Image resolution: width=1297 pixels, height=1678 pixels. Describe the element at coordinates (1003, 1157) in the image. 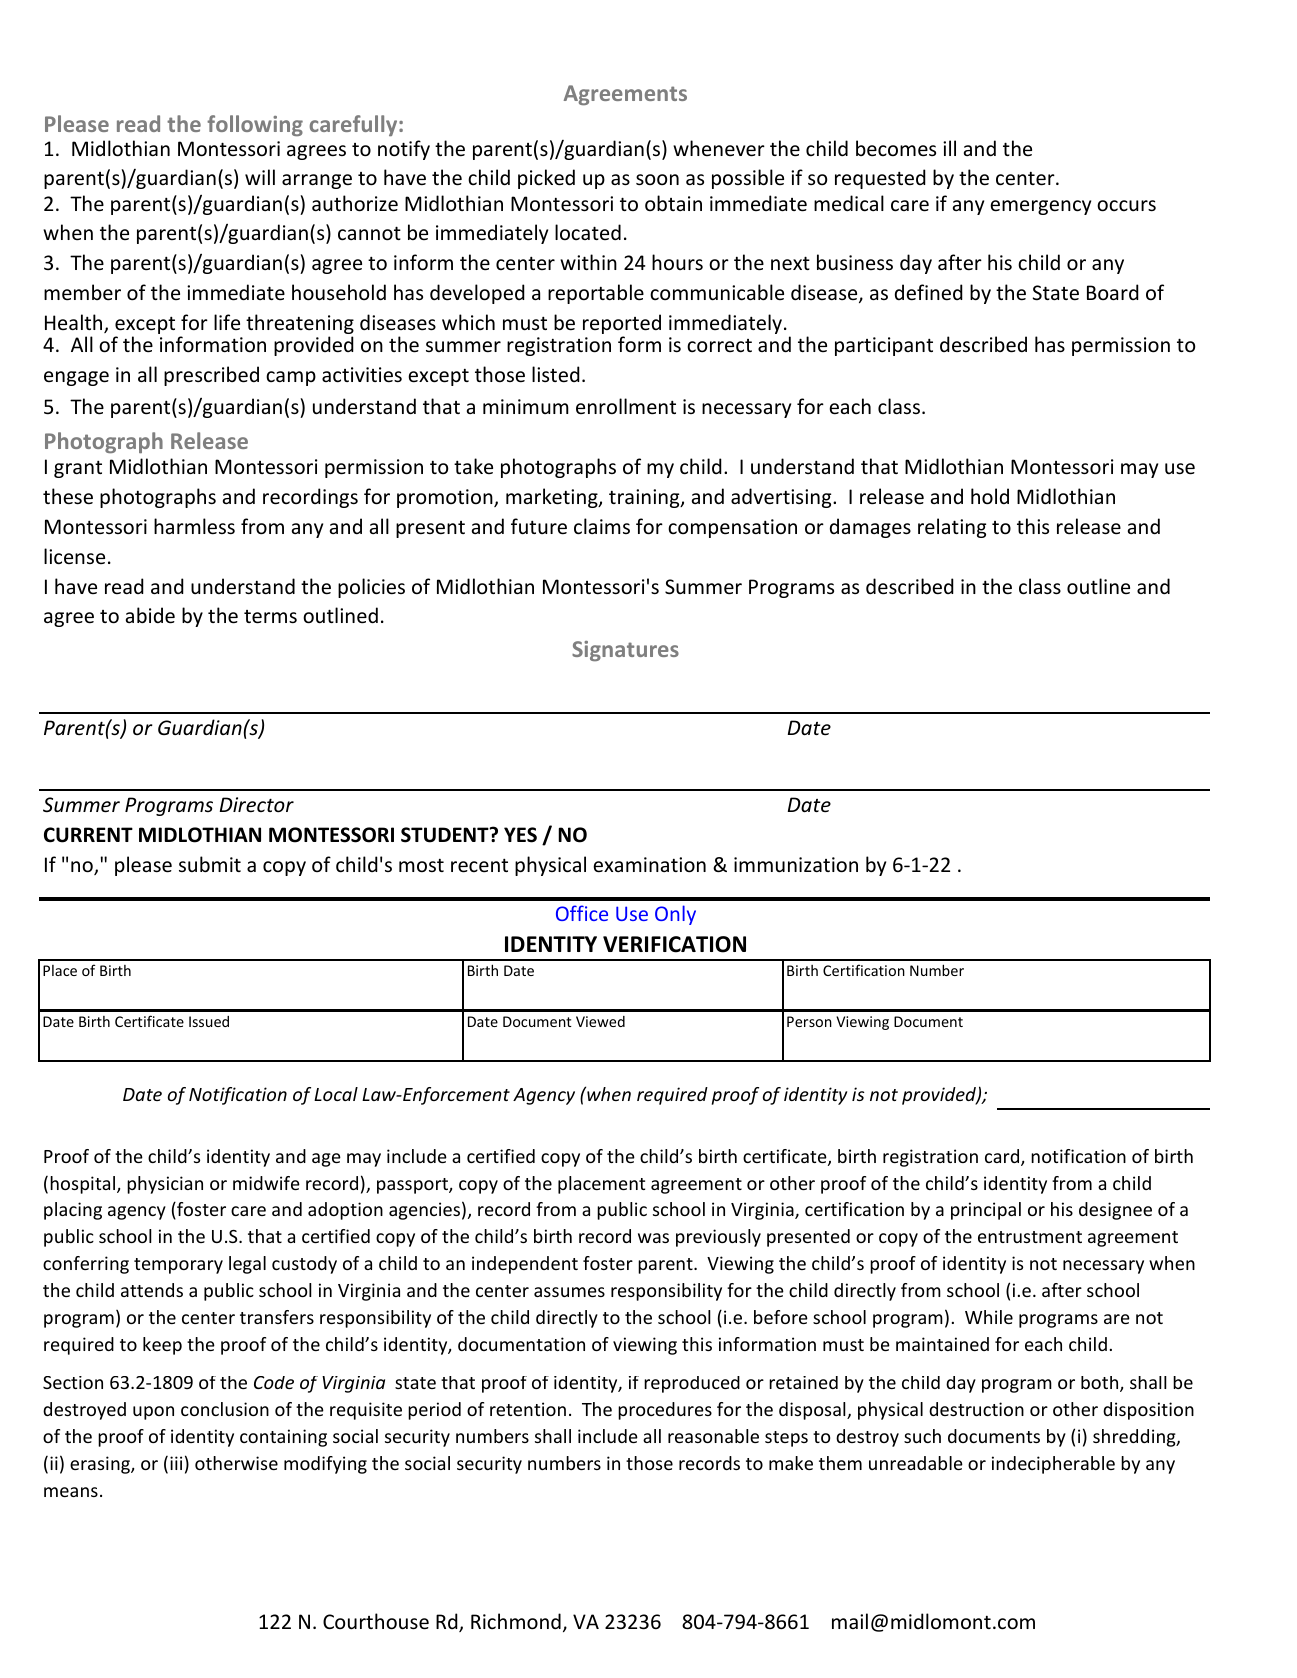

I see `card` at that location.
